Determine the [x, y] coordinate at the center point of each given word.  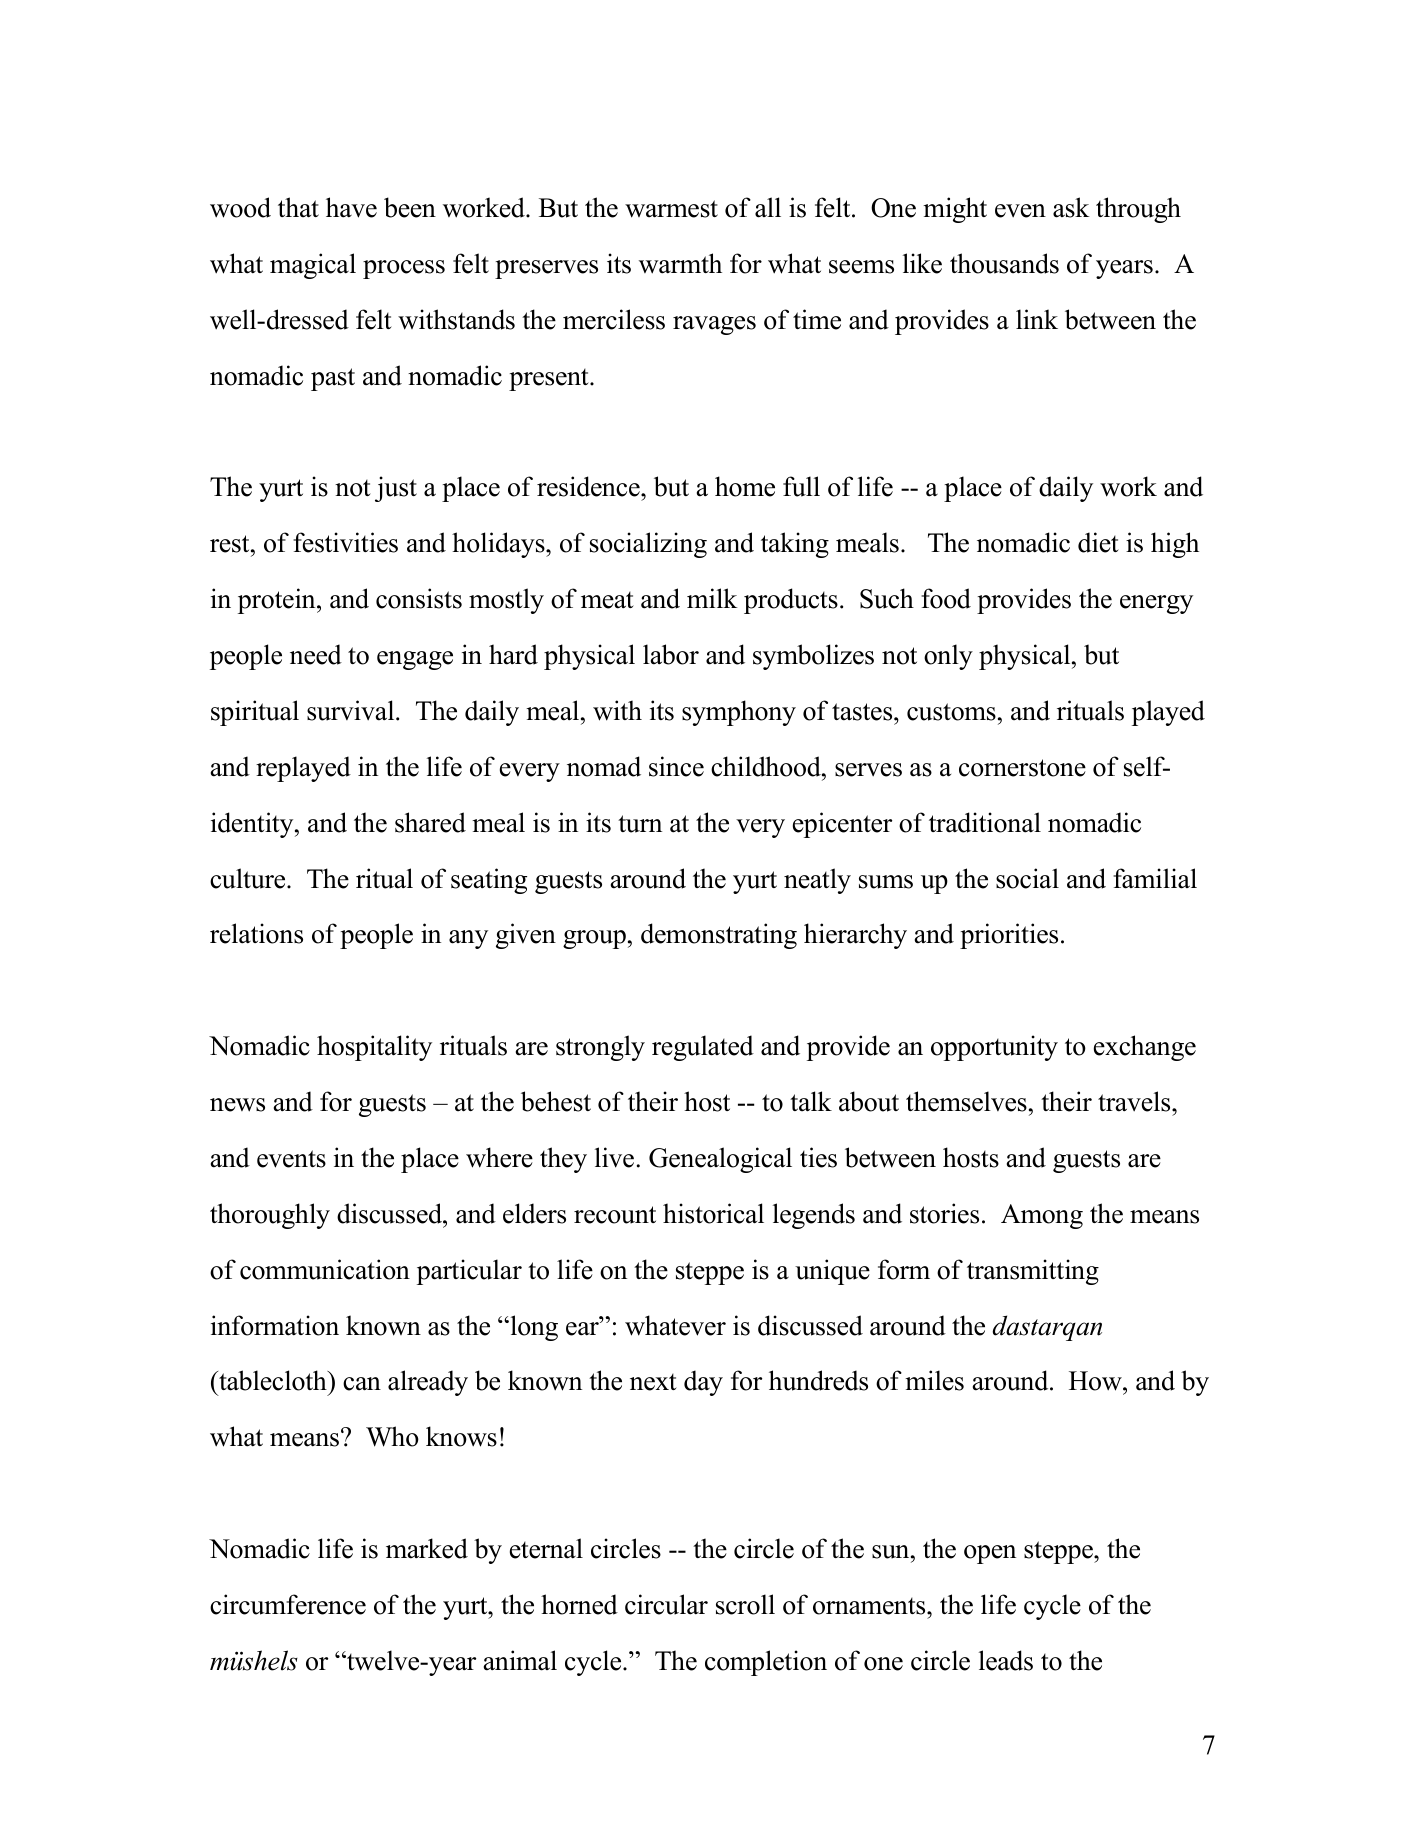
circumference [288, 1604]
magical [313, 266]
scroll [745, 1604]
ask [1071, 207]
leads [1006, 1660]
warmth [680, 263]
